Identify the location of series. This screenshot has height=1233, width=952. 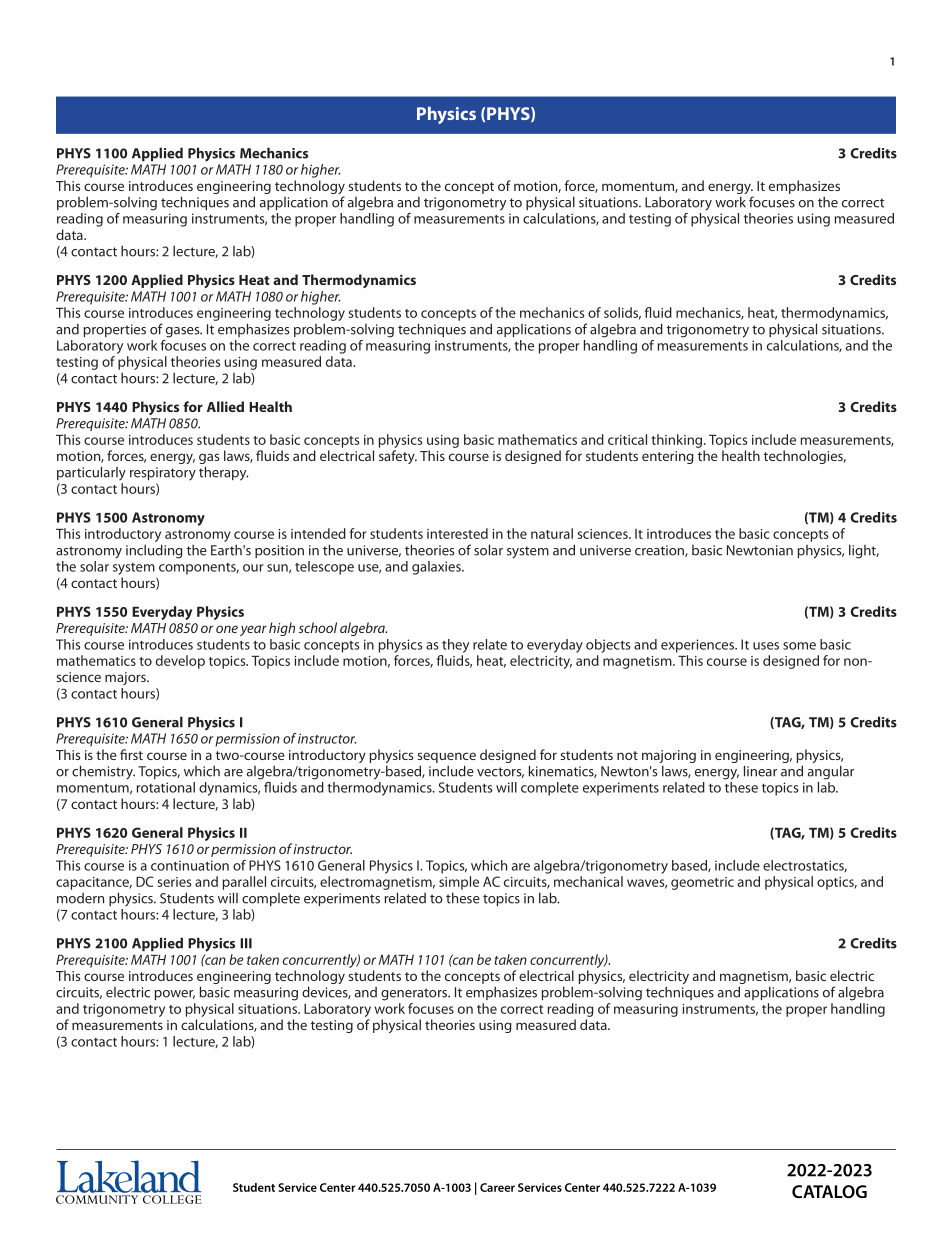
(174, 882).
